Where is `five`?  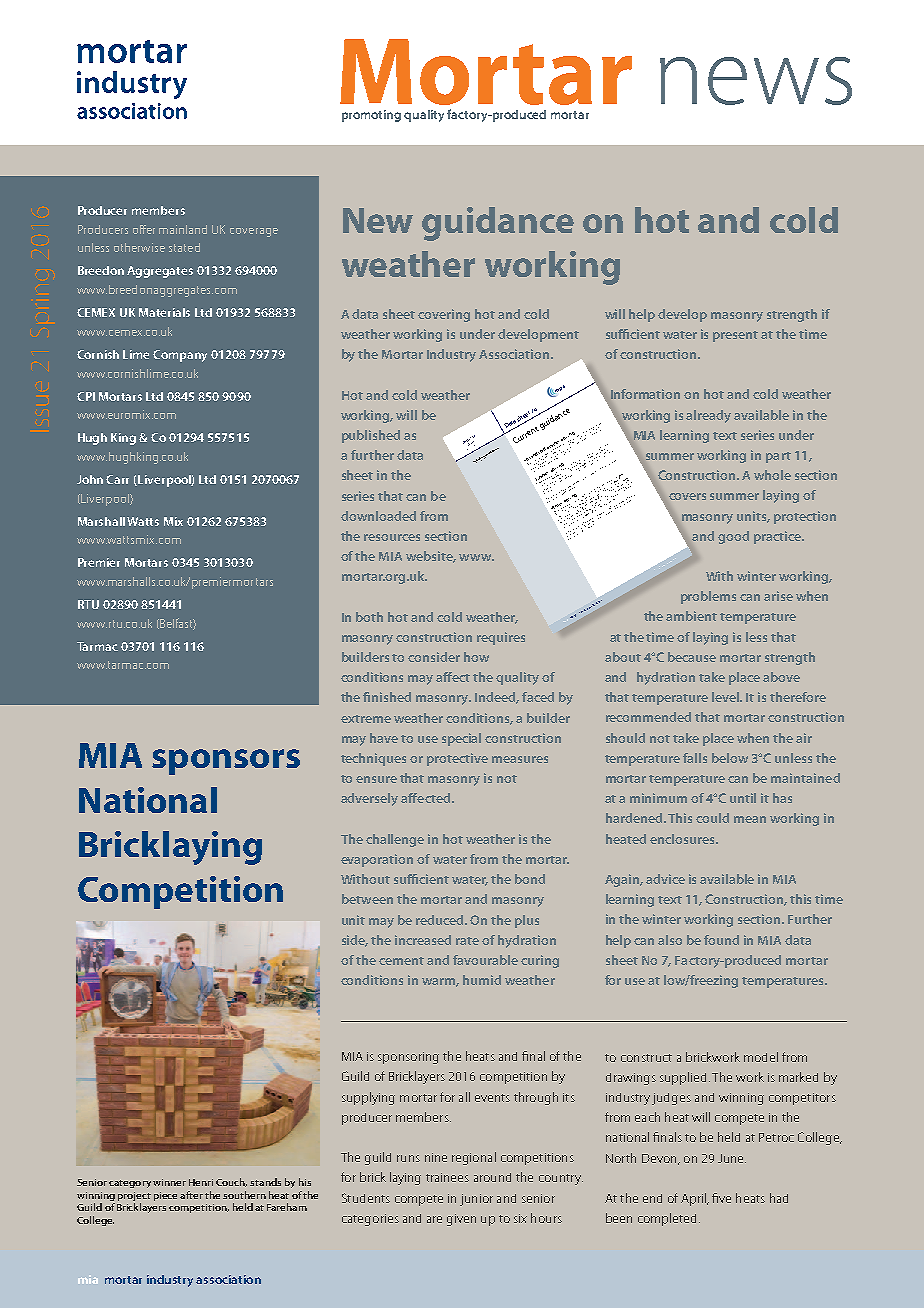
five is located at coordinates (721, 1198).
